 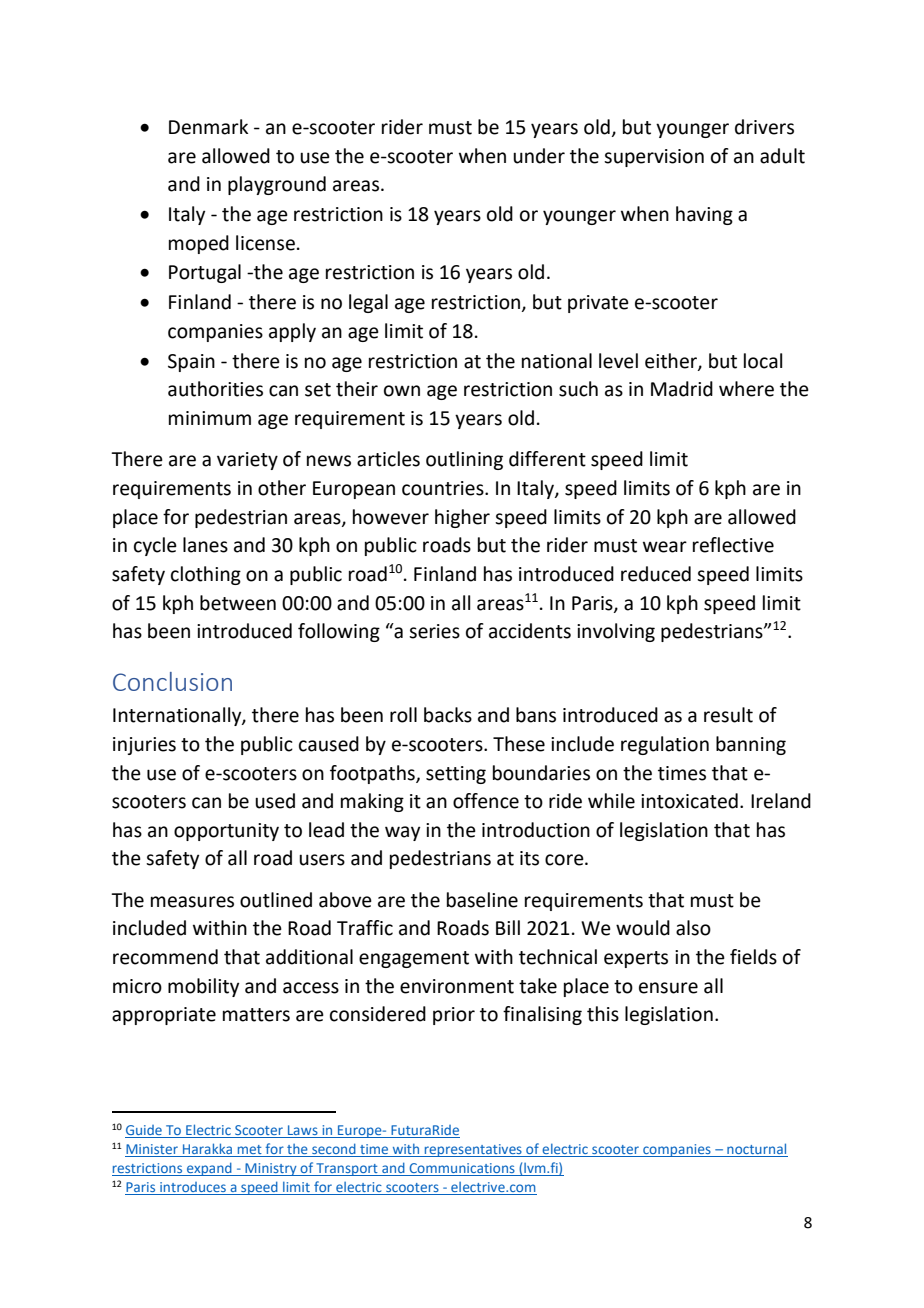 What do you see at coordinates (208, 127) in the document?
I see `Denmark` at bounding box center [208, 127].
